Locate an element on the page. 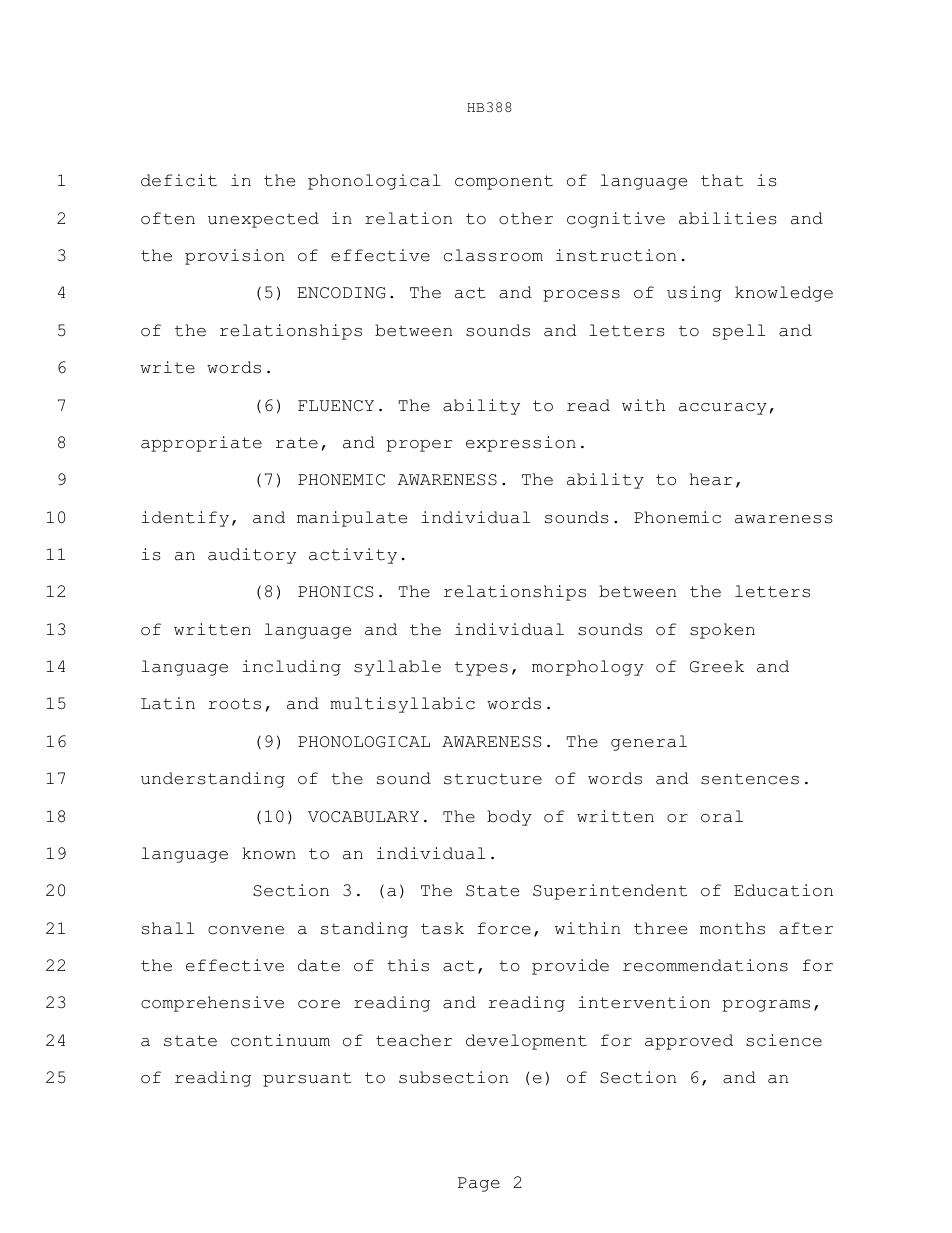 This page has width=952, height=1233. oral is located at coordinates (722, 816).
